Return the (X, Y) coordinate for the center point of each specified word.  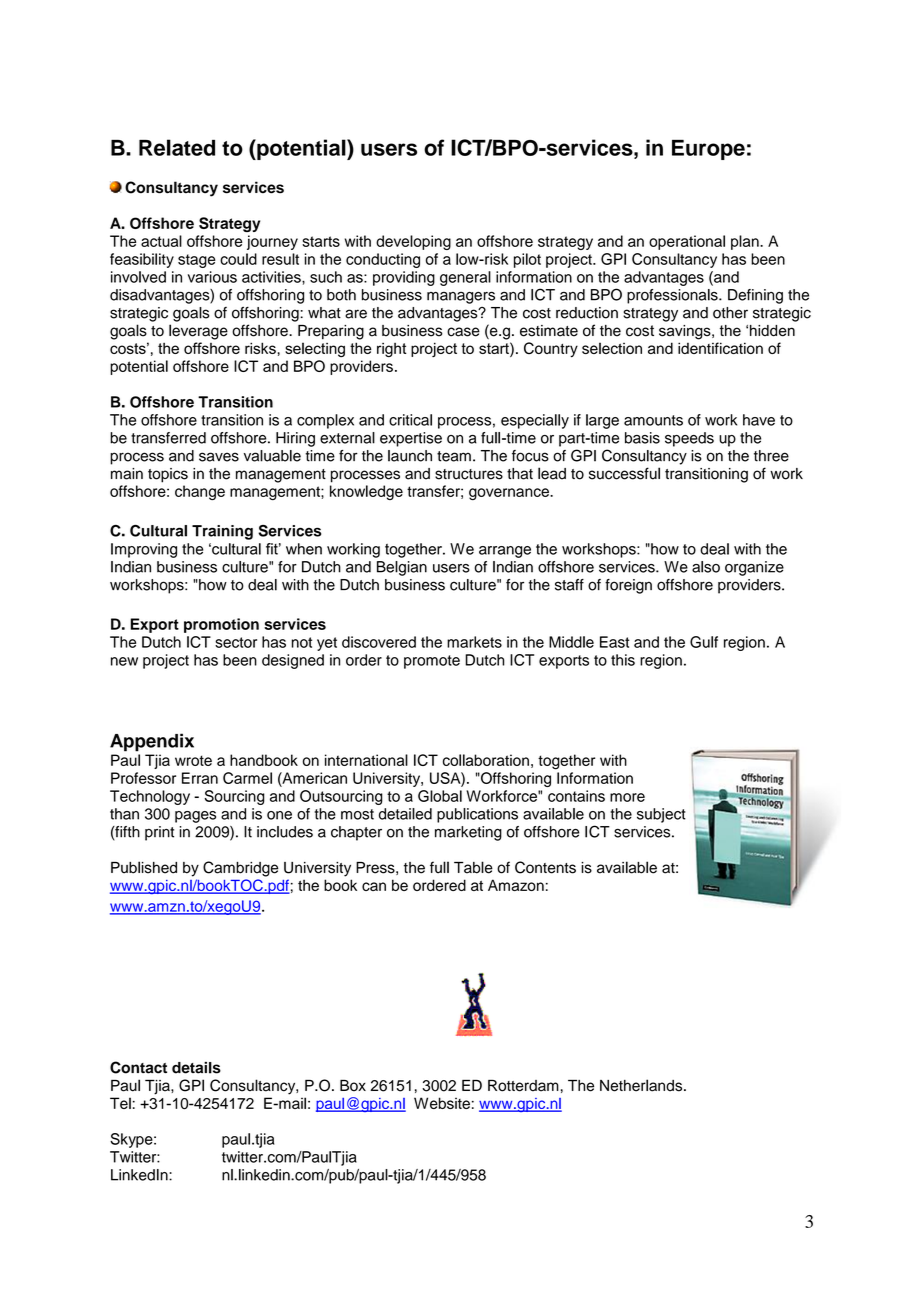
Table (473, 867)
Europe (708, 150)
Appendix (152, 742)
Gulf (704, 642)
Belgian (402, 568)
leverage (198, 332)
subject (661, 815)
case (463, 332)
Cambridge (240, 869)
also (706, 567)
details (196, 1068)
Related (177, 147)
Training (222, 532)
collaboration (486, 760)
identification (720, 348)
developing (413, 242)
